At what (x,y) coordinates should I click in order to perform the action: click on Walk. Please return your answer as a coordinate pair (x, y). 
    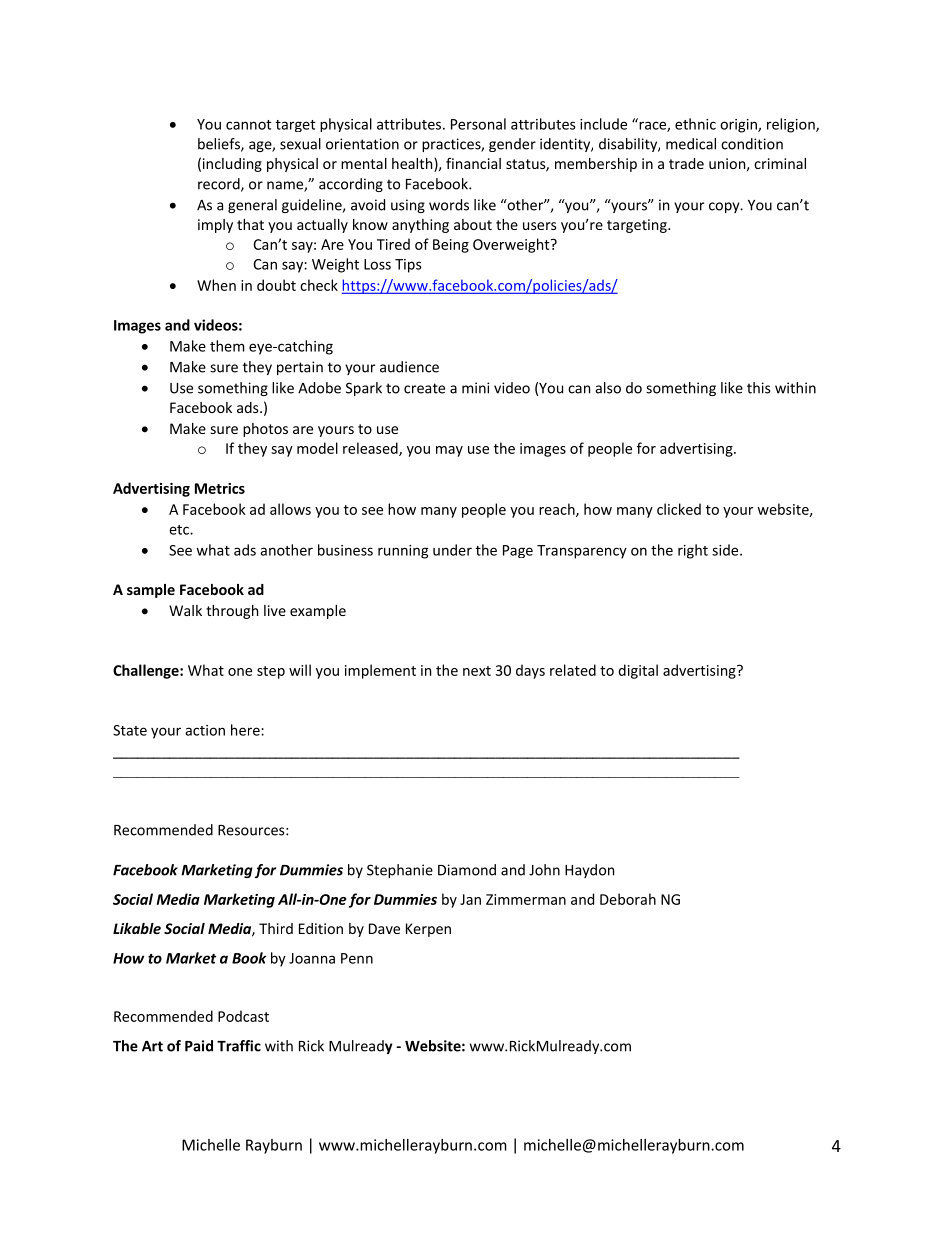
    Looking at the image, I should click on (185, 610).
